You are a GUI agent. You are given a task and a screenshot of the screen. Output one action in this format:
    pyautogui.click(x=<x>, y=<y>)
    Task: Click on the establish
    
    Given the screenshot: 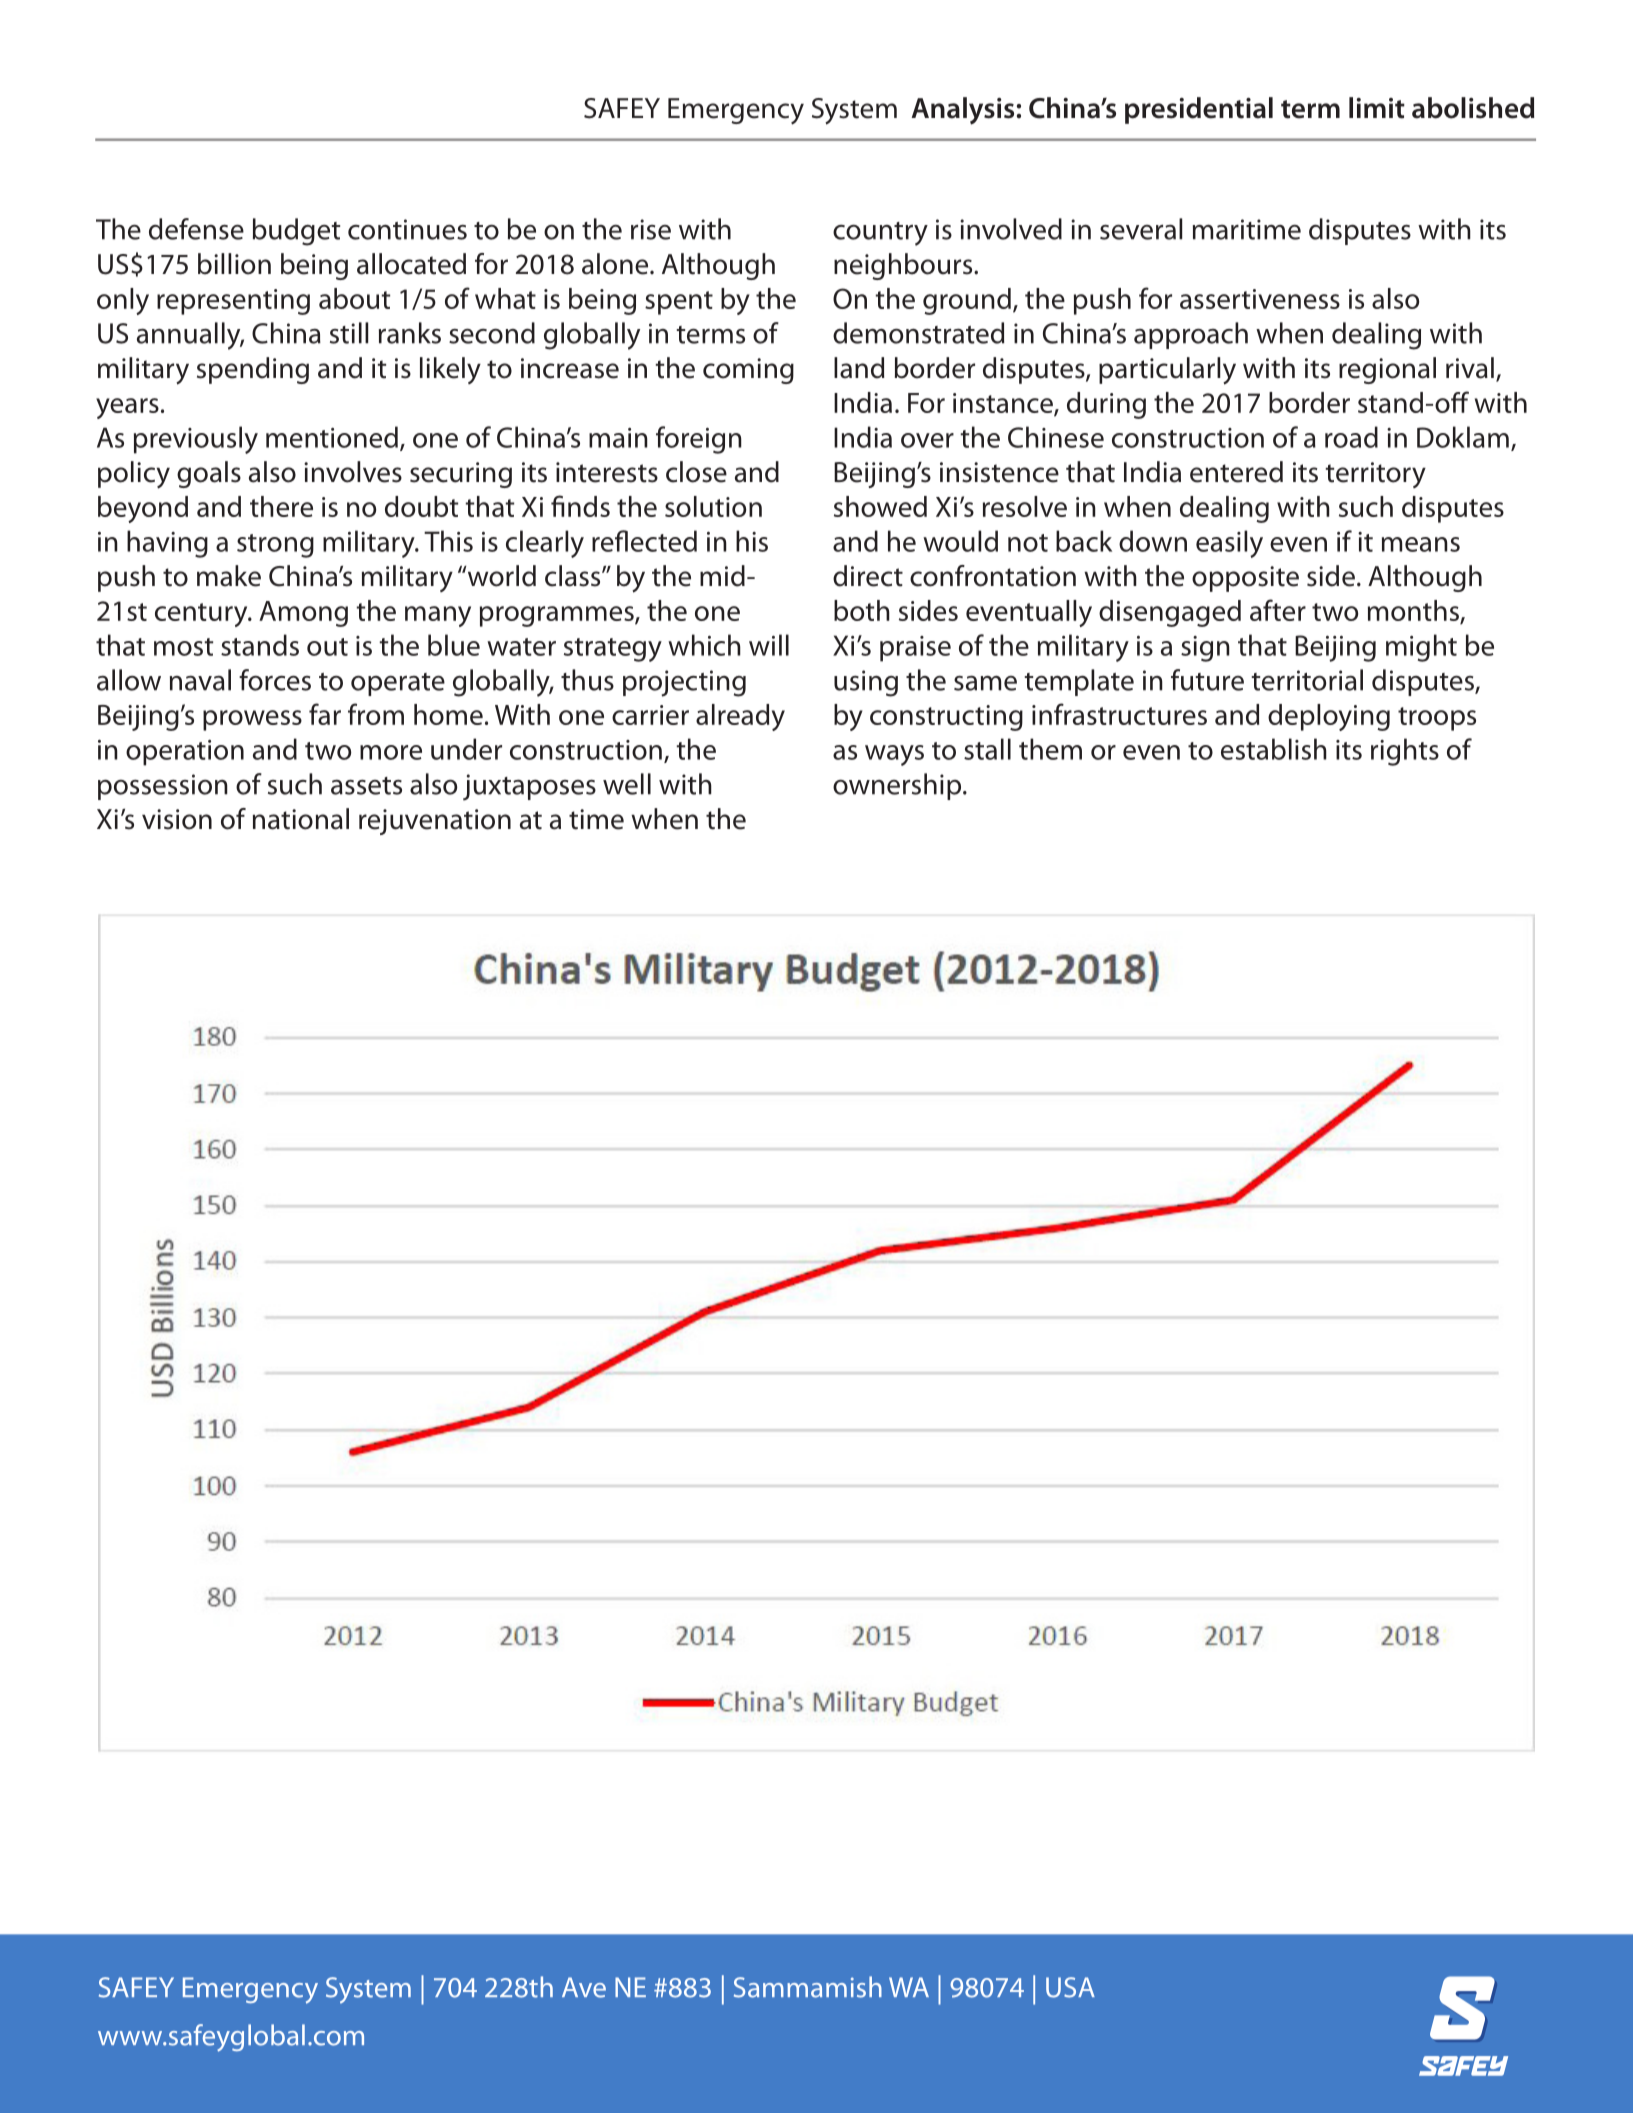 What is the action you would take?
    pyautogui.click(x=1274, y=749)
